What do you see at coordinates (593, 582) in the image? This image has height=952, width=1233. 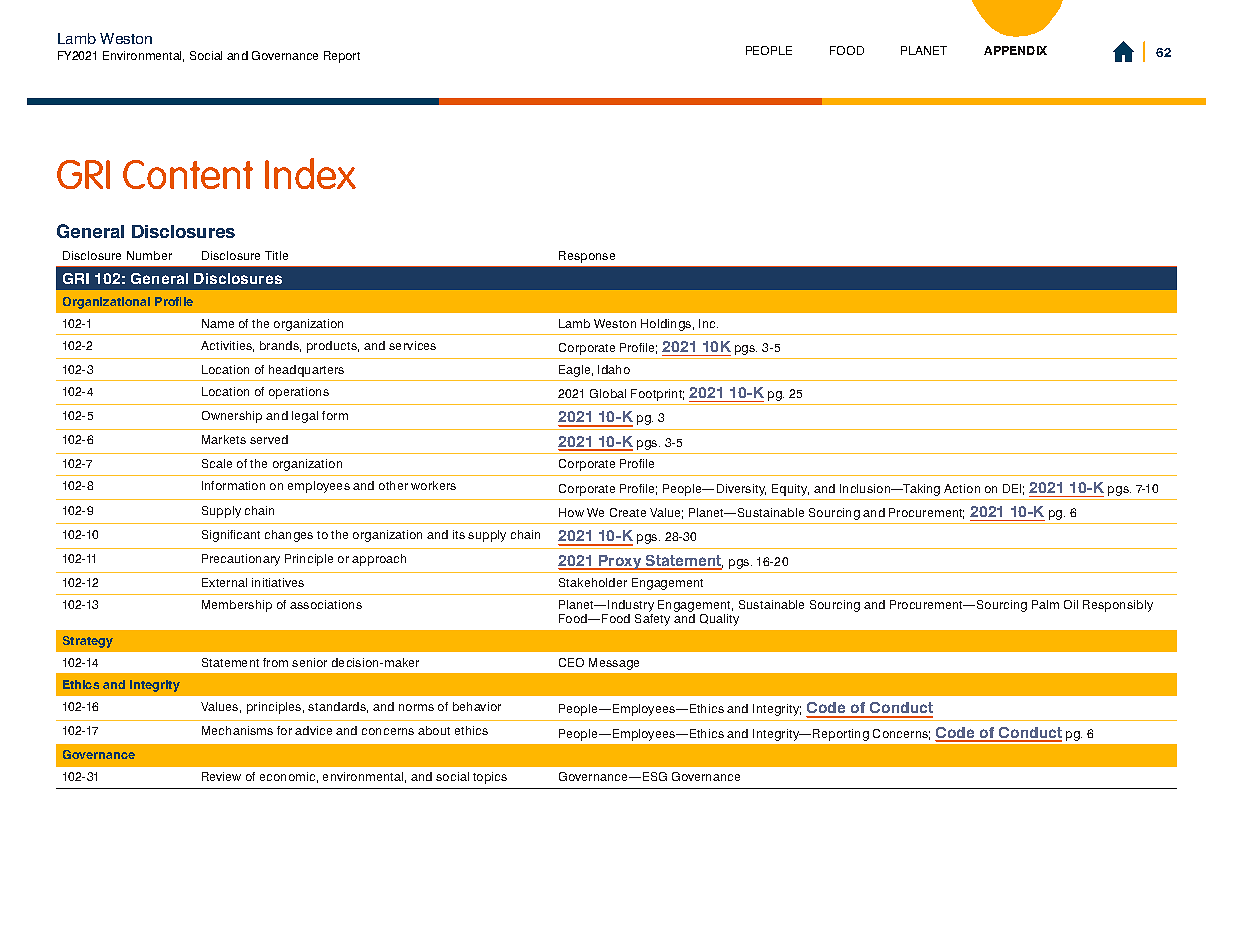 I see `Stakeholder` at bounding box center [593, 582].
